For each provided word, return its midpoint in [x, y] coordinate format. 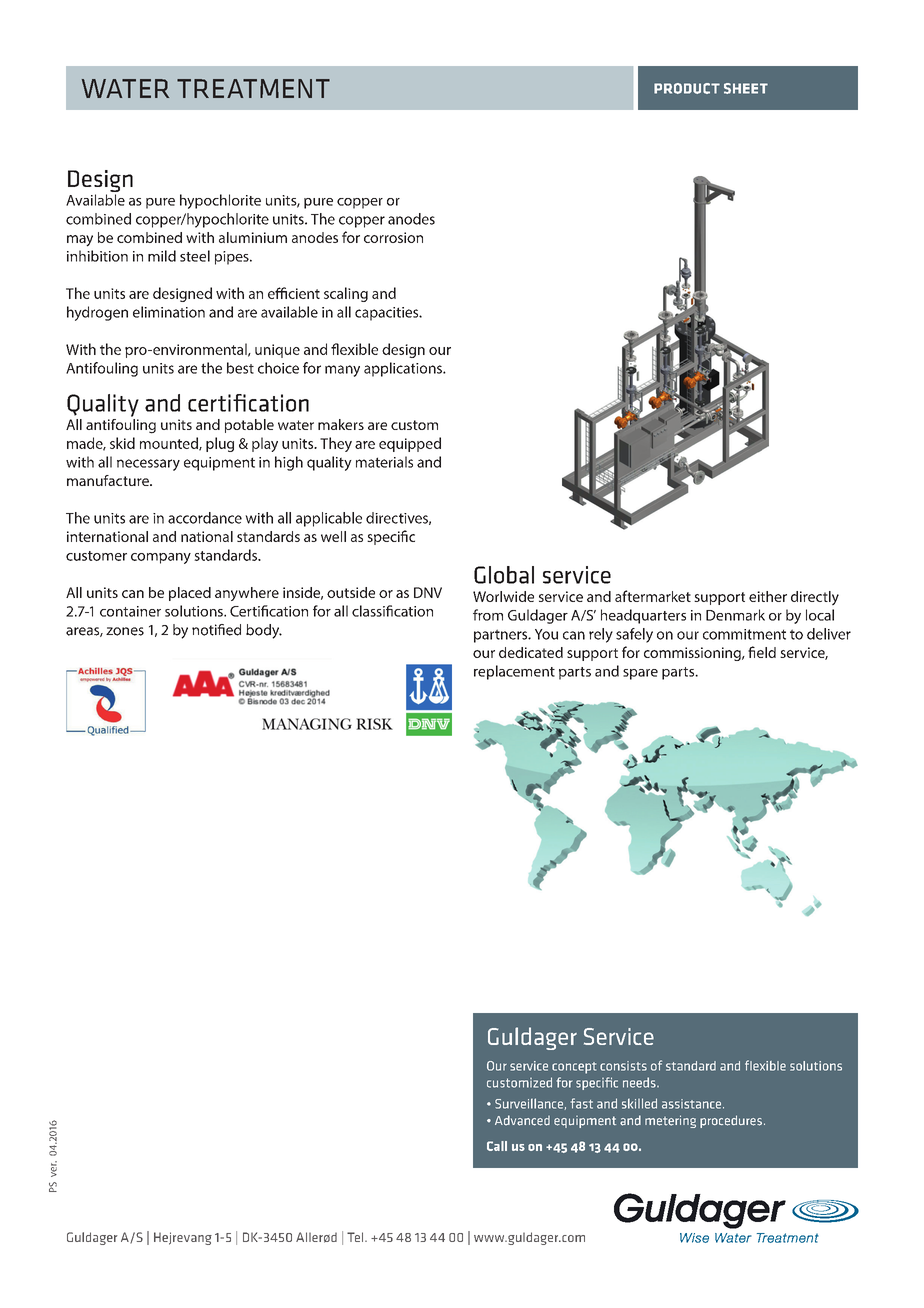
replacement [514, 672]
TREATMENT [253, 88]
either [768, 596]
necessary [148, 465]
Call [497, 1146]
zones [125, 631]
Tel [356, 1237]
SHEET [746, 88]
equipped [410, 444]
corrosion [393, 237]
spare [640, 674]
